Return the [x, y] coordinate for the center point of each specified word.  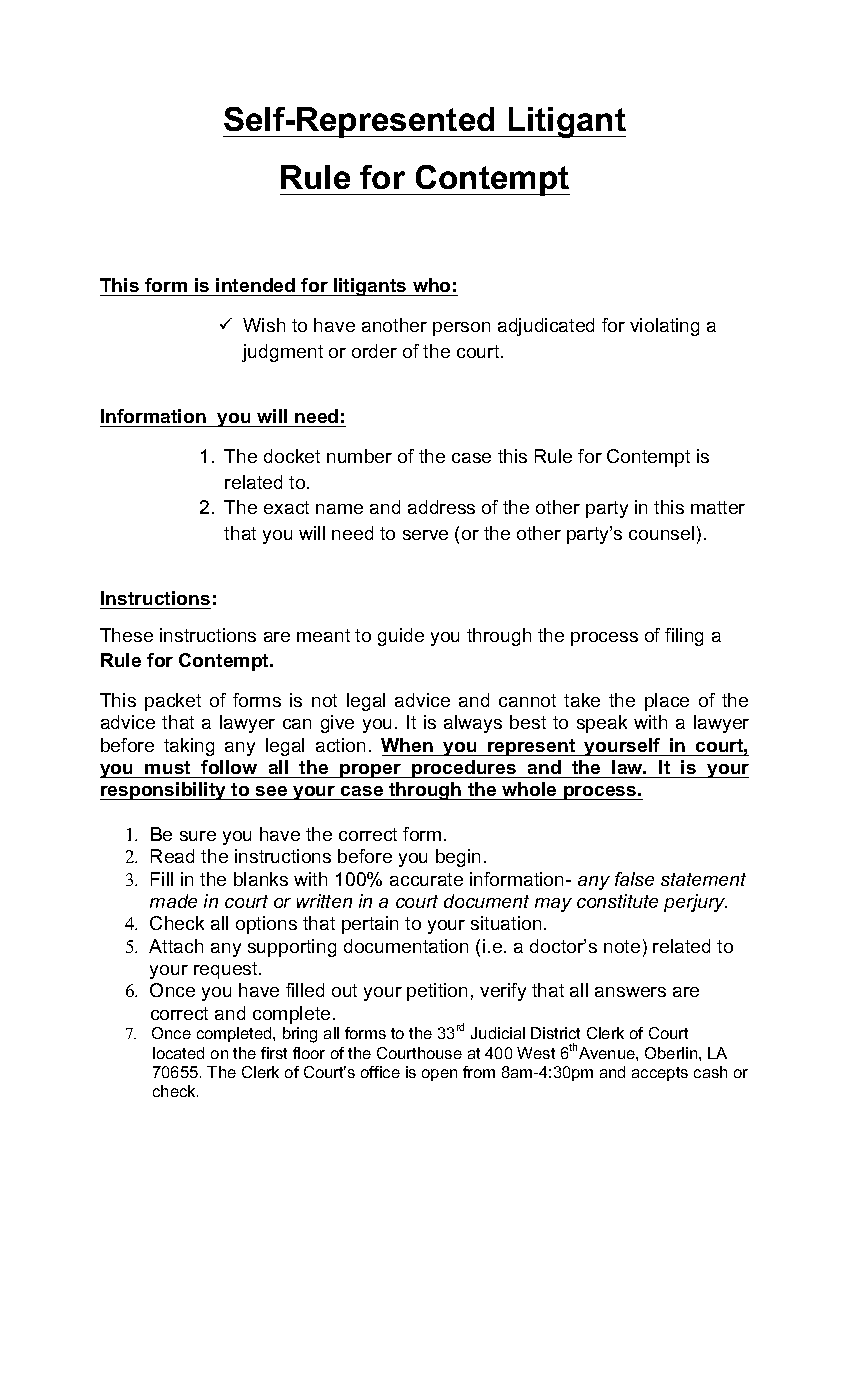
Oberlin [672, 1053]
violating [664, 327]
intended [255, 285]
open [439, 1075]
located [178, 1053]
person [461, 329]
